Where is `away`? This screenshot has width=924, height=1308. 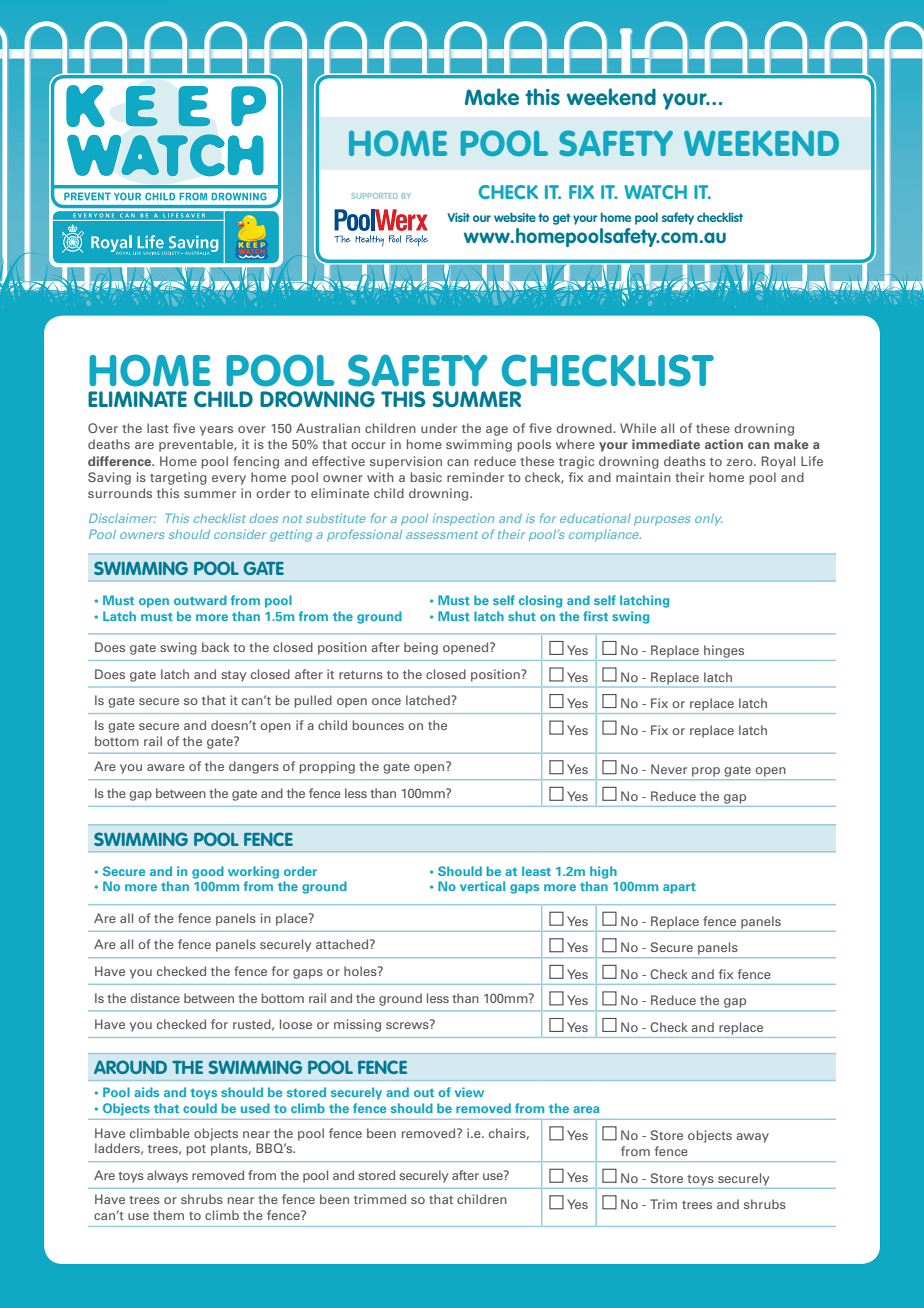
away is located at coordinates (752, 1138).
